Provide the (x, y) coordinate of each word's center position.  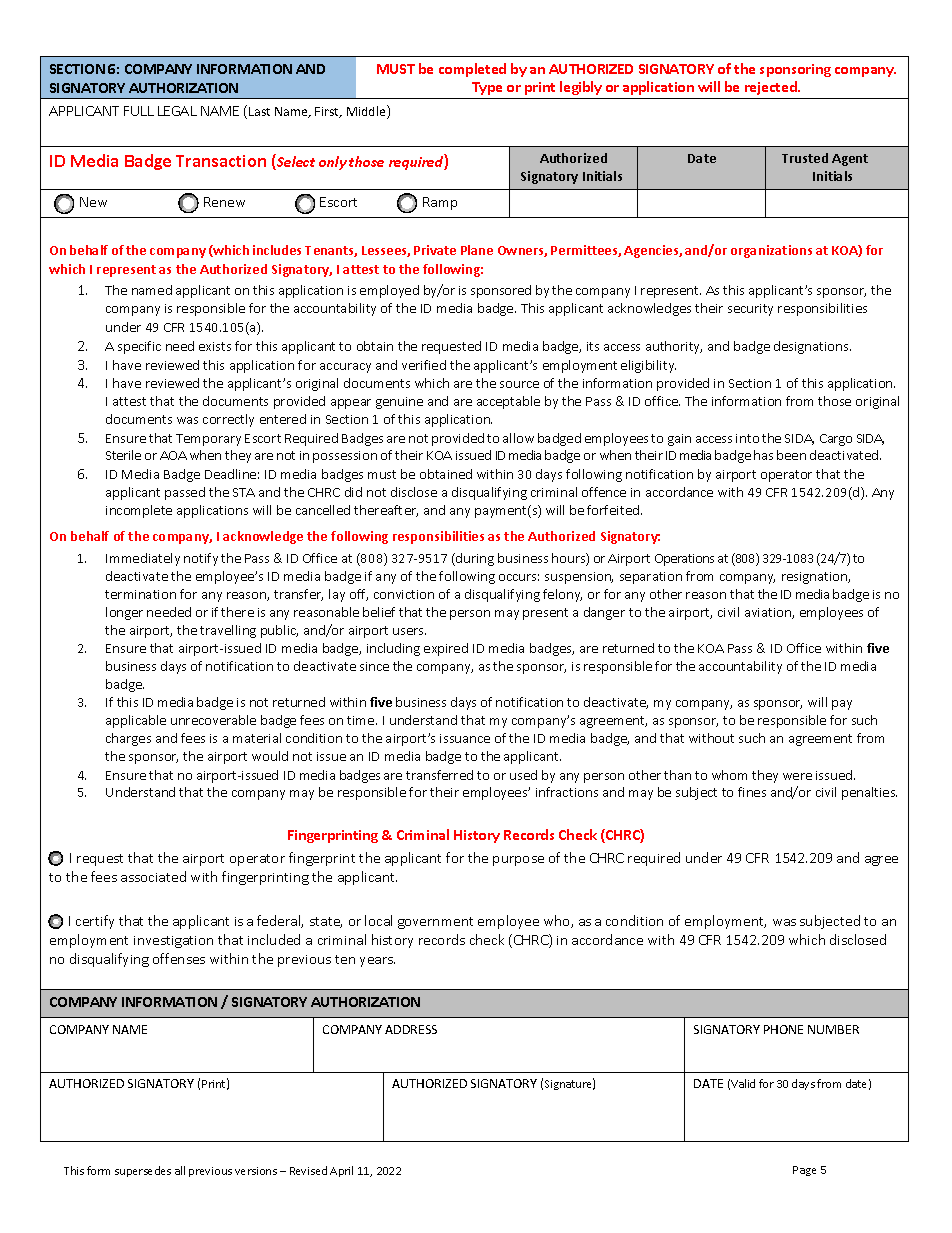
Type (487, 88)
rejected (772, 88)
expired (446, 649)
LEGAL (177, 111)
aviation (769, 613)
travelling (228, 631)
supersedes (143, 1171)
